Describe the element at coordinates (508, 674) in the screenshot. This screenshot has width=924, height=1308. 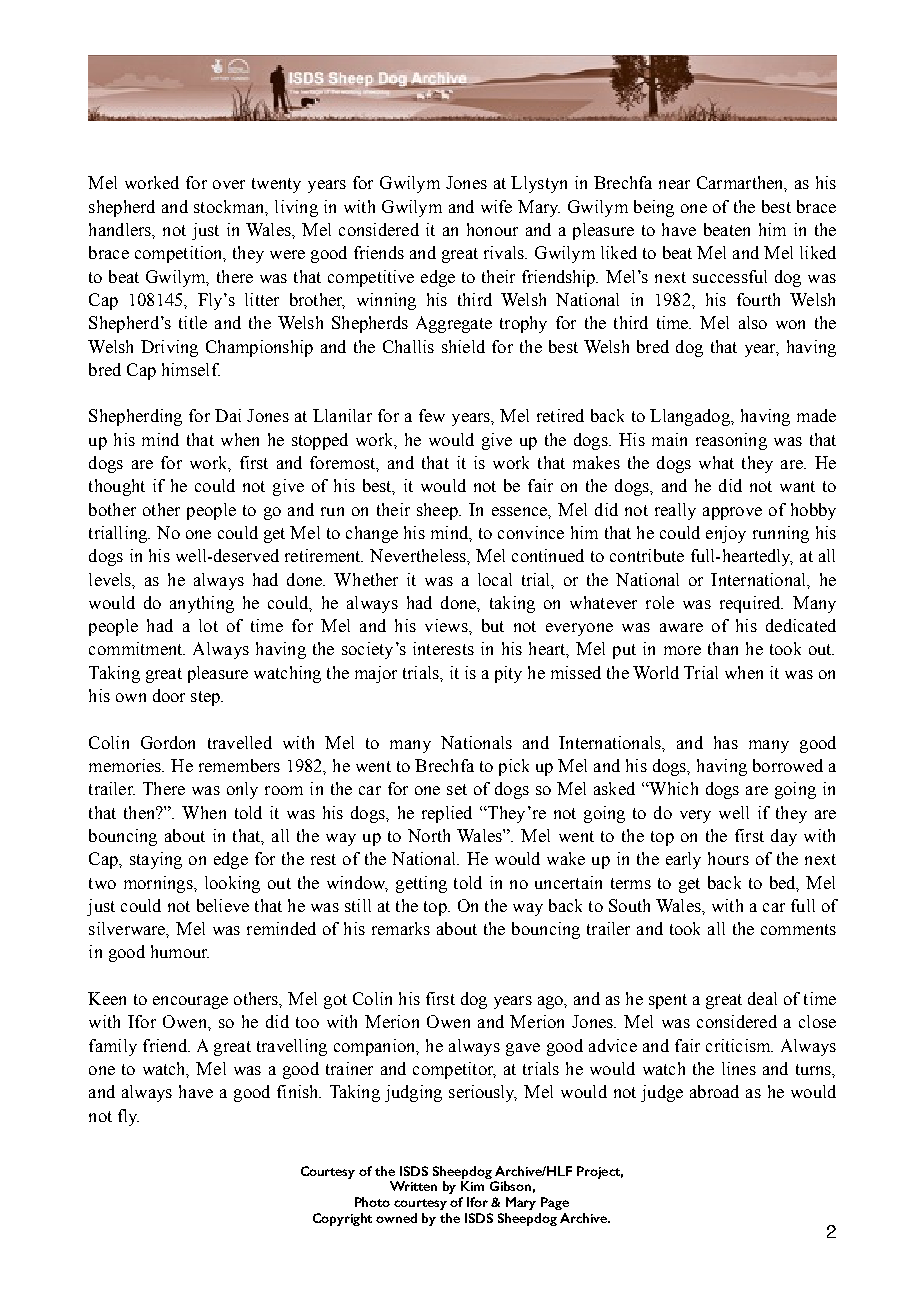
I see `pity` at that location.
